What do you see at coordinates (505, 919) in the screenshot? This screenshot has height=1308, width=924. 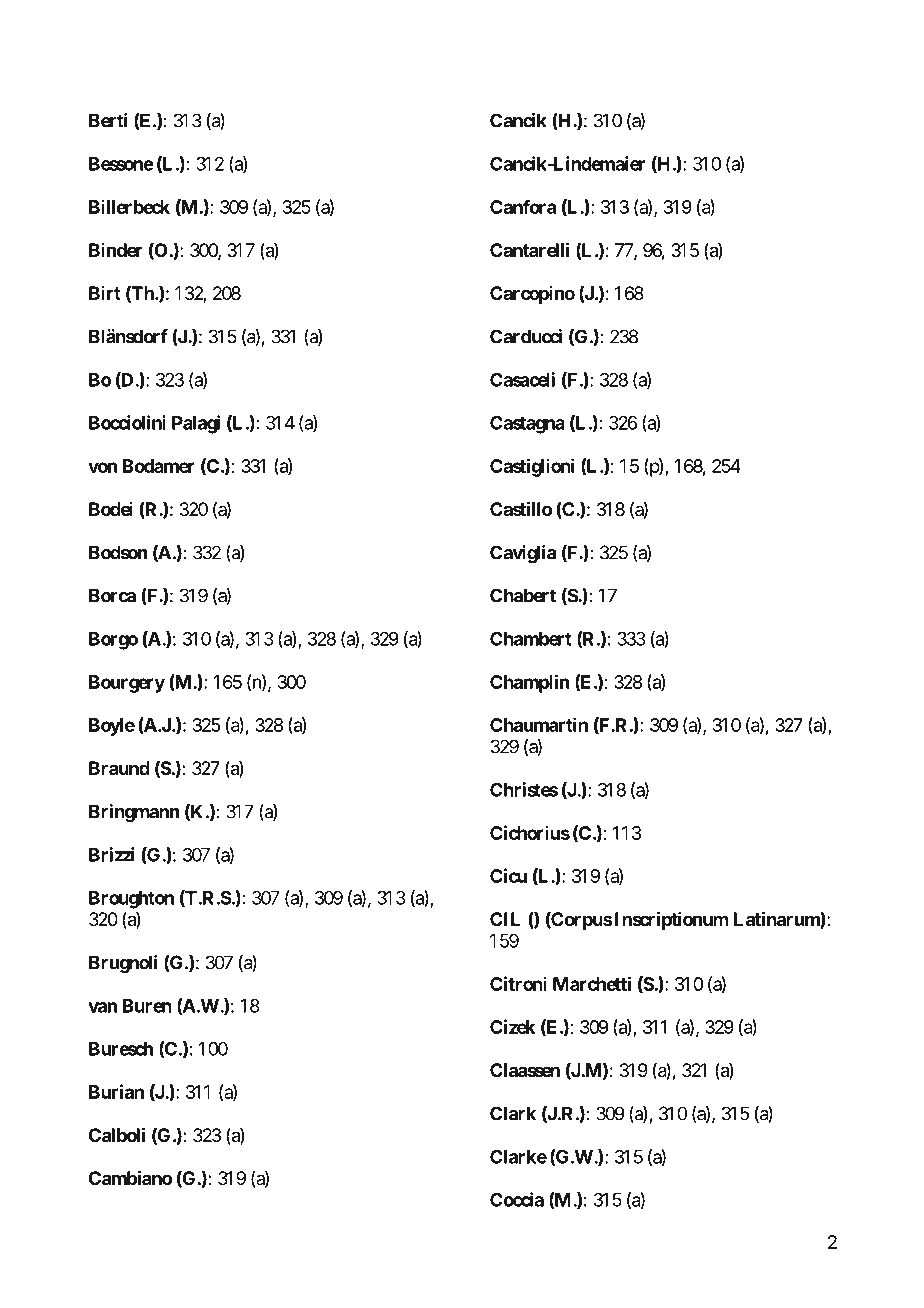 I see `CIL` at bounding box center [505, 919].
